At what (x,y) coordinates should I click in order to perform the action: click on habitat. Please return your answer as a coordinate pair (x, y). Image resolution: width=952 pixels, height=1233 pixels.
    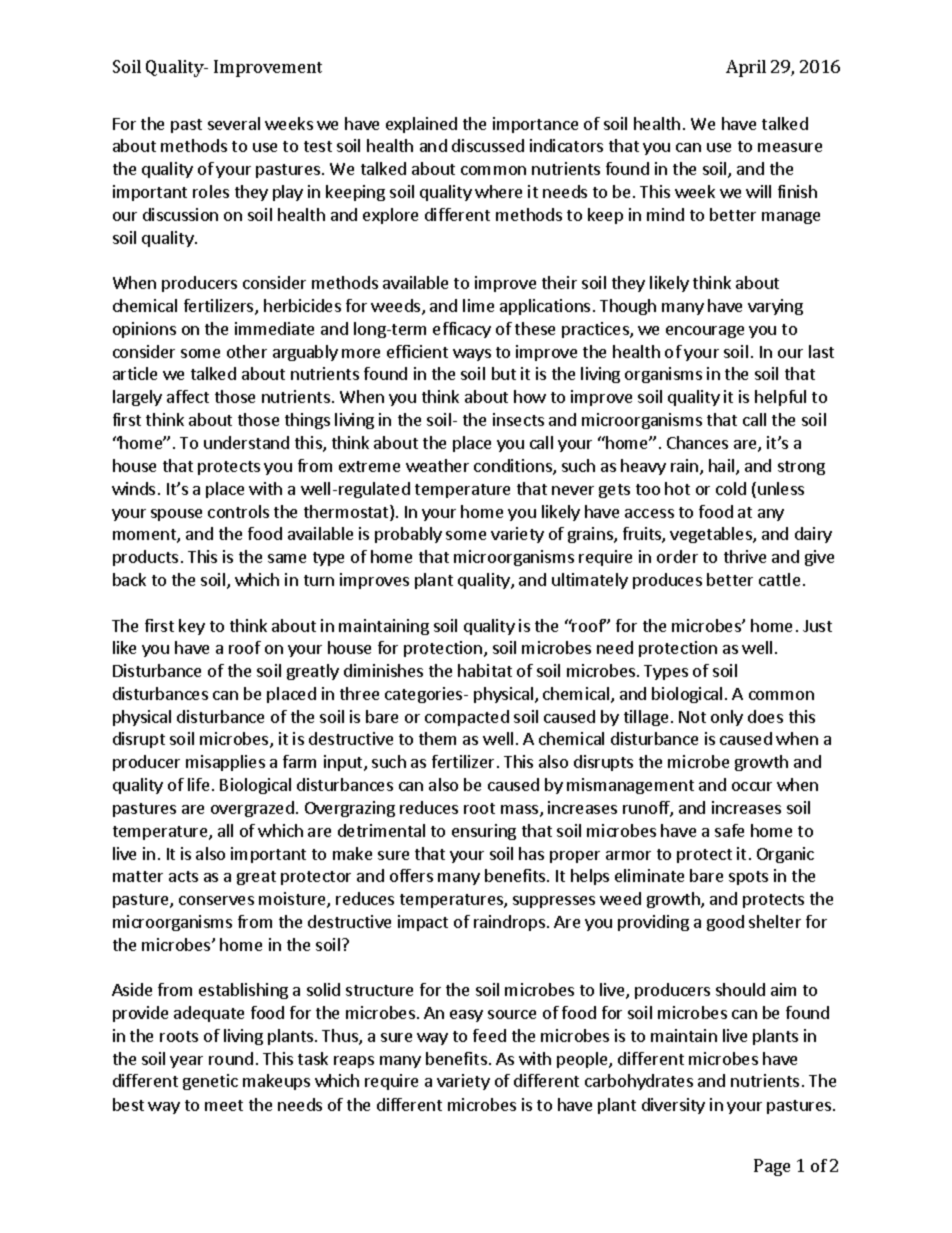
    Looking at the image, I should click on (485, 670).
